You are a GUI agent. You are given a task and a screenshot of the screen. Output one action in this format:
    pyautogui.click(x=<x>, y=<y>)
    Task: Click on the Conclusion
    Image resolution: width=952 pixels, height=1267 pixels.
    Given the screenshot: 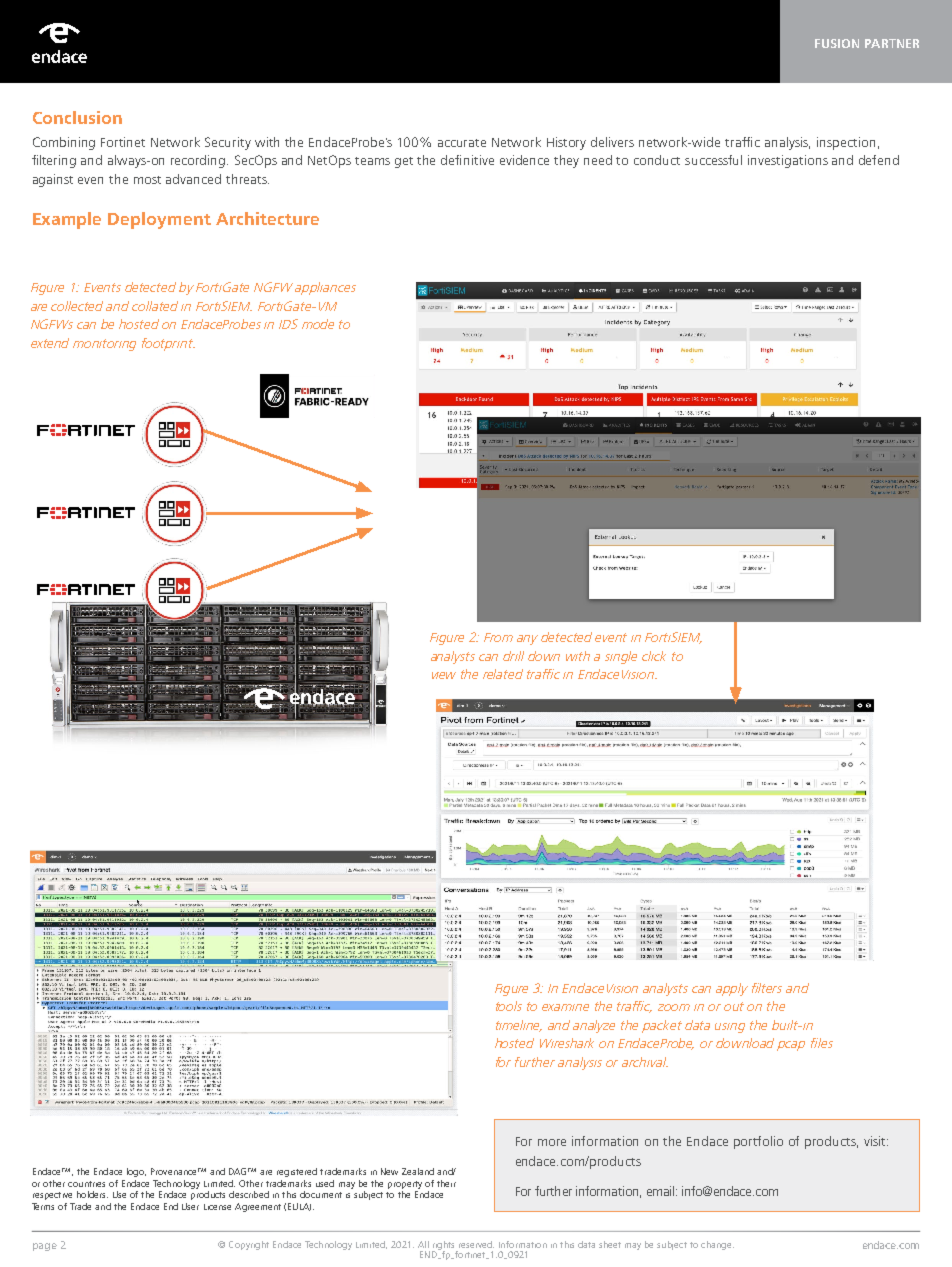 What is the action you would take?
    pyautogui.click(x=77, y=117)
